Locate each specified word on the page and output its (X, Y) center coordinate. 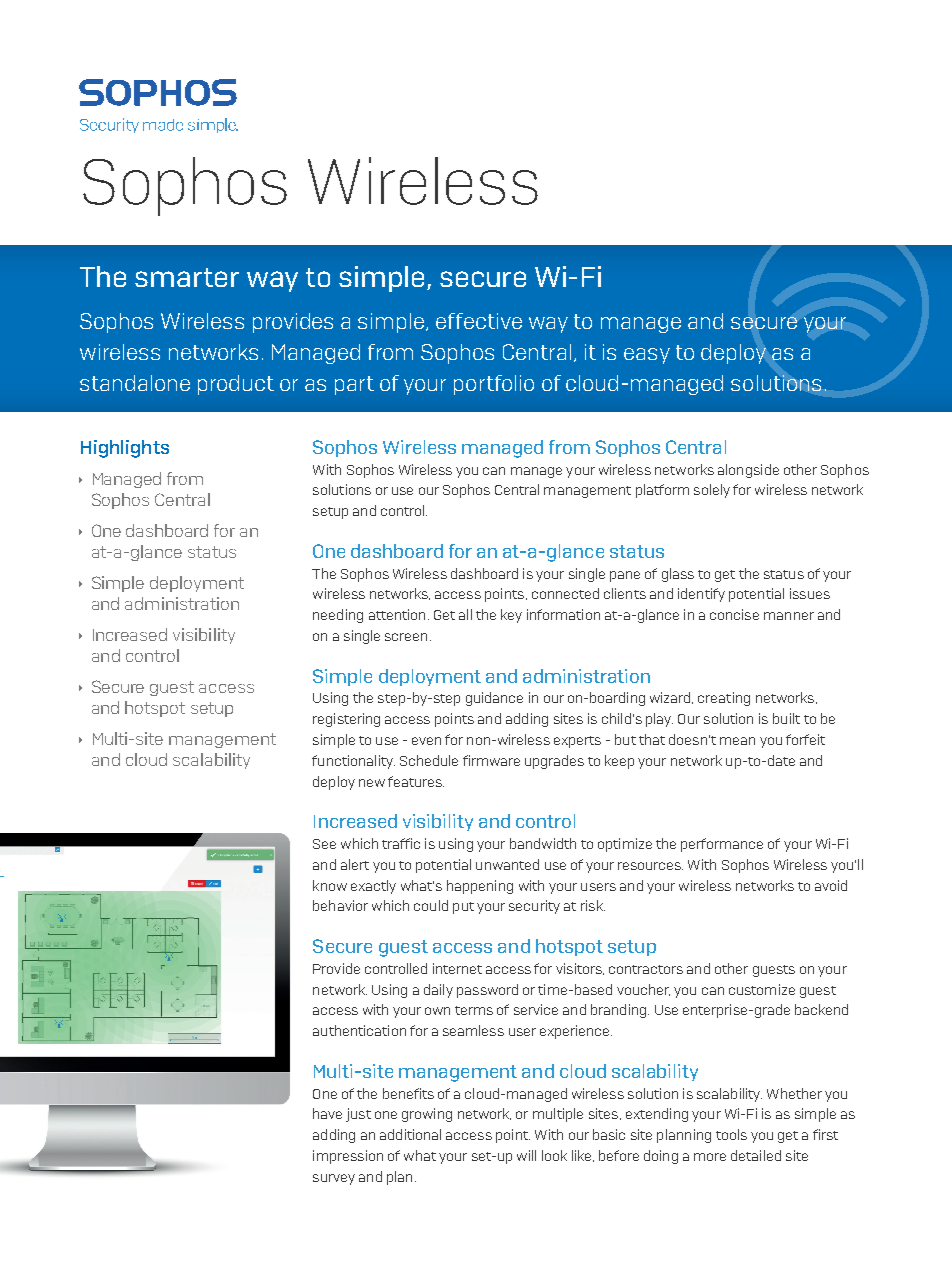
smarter (187, 277)
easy (647, 356)
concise (734, 614)
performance (722, 845)
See (324, 844)
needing (338, 616)
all (465, 614)
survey (334, 1179)
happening (480, 887)
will (526, 1155)
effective (479, 321)
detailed (756, 1155)
